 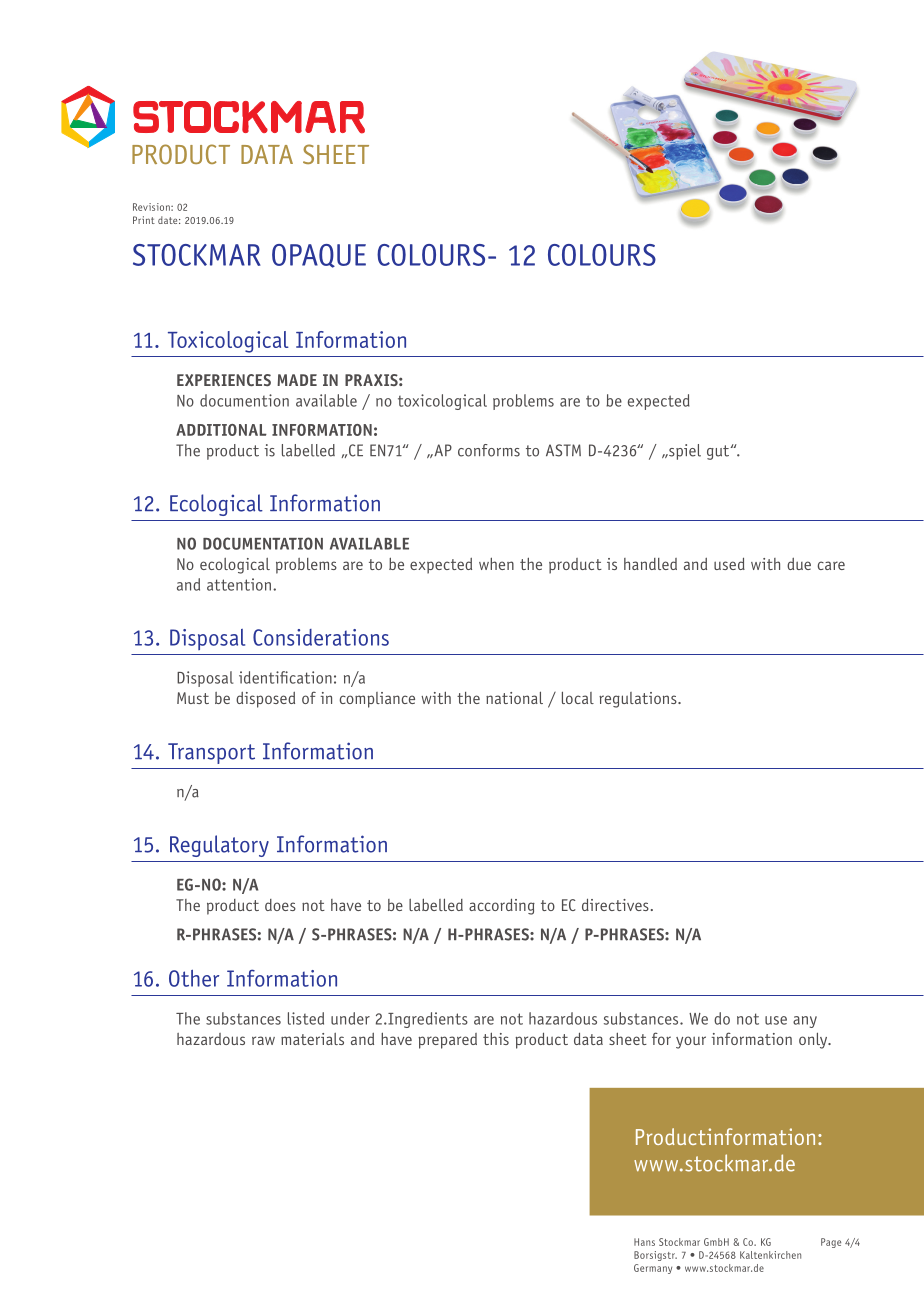 What do you see at coordinates (644, 1242) in the screenshot?
I see `Hans` at bounding box center [644, 1242].
